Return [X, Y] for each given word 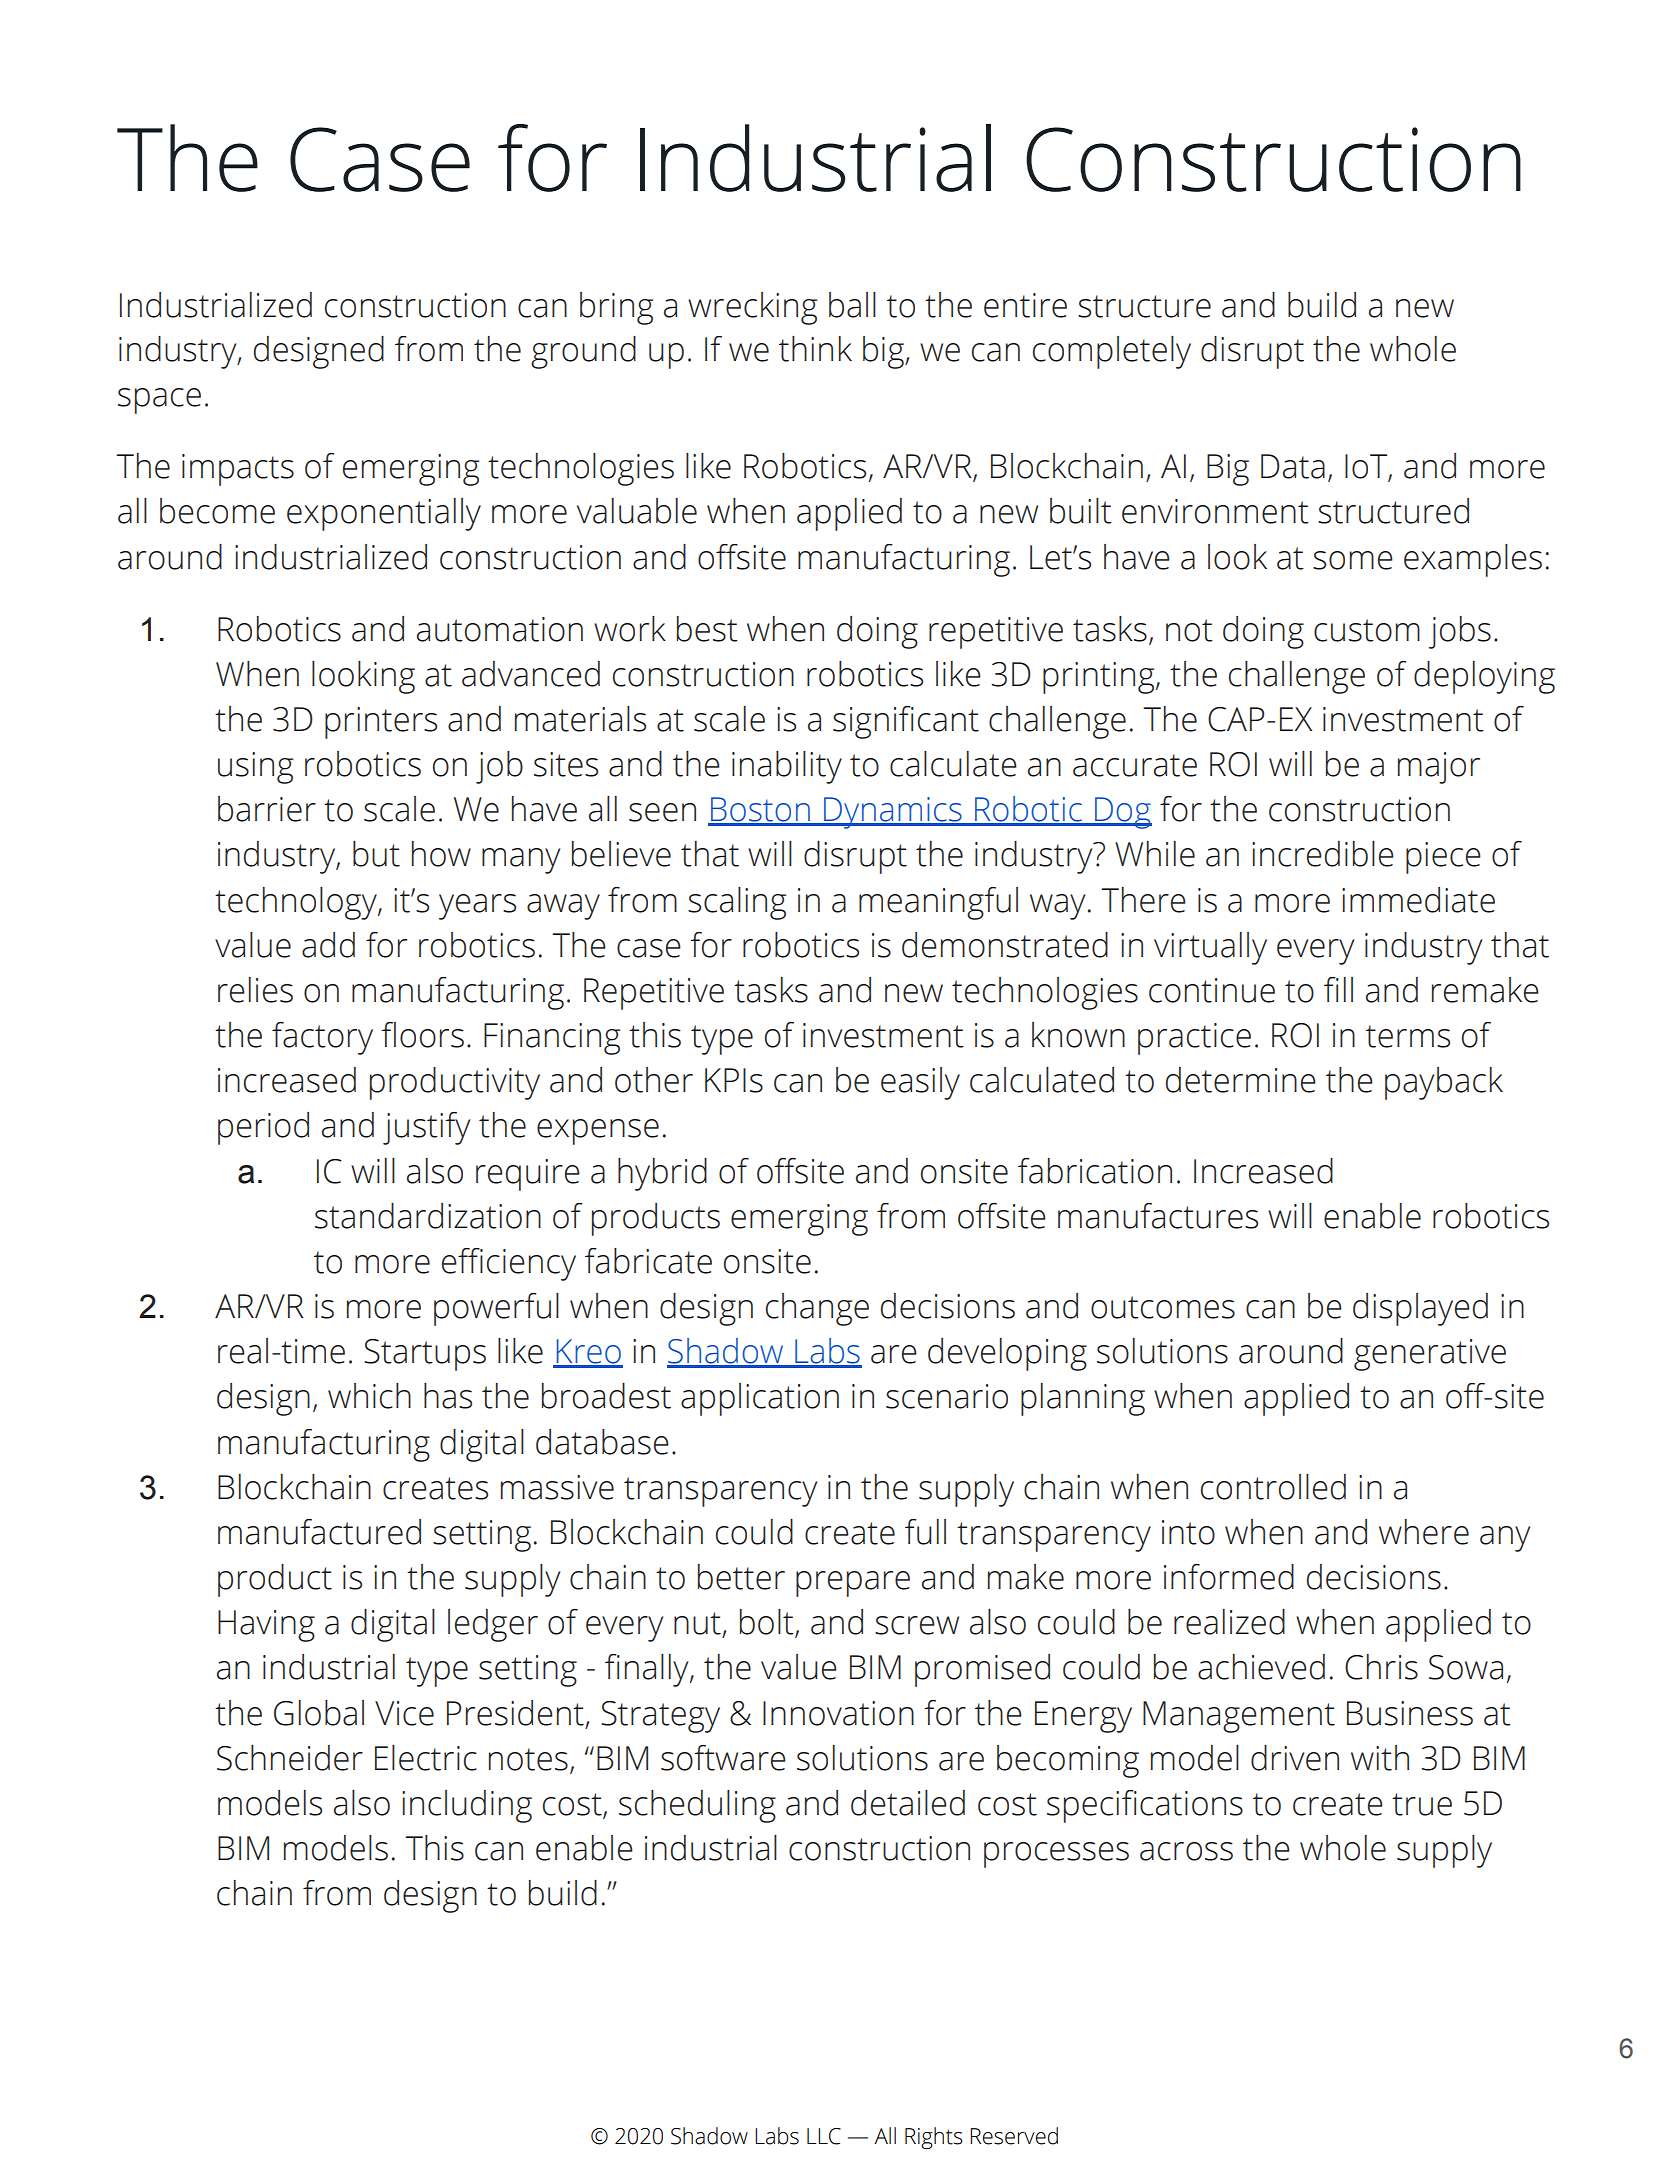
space [159, 401]
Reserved [1014, 2136]
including [467, 1806]
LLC [824, 2136]
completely [1112, 352]
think [815, 349]
